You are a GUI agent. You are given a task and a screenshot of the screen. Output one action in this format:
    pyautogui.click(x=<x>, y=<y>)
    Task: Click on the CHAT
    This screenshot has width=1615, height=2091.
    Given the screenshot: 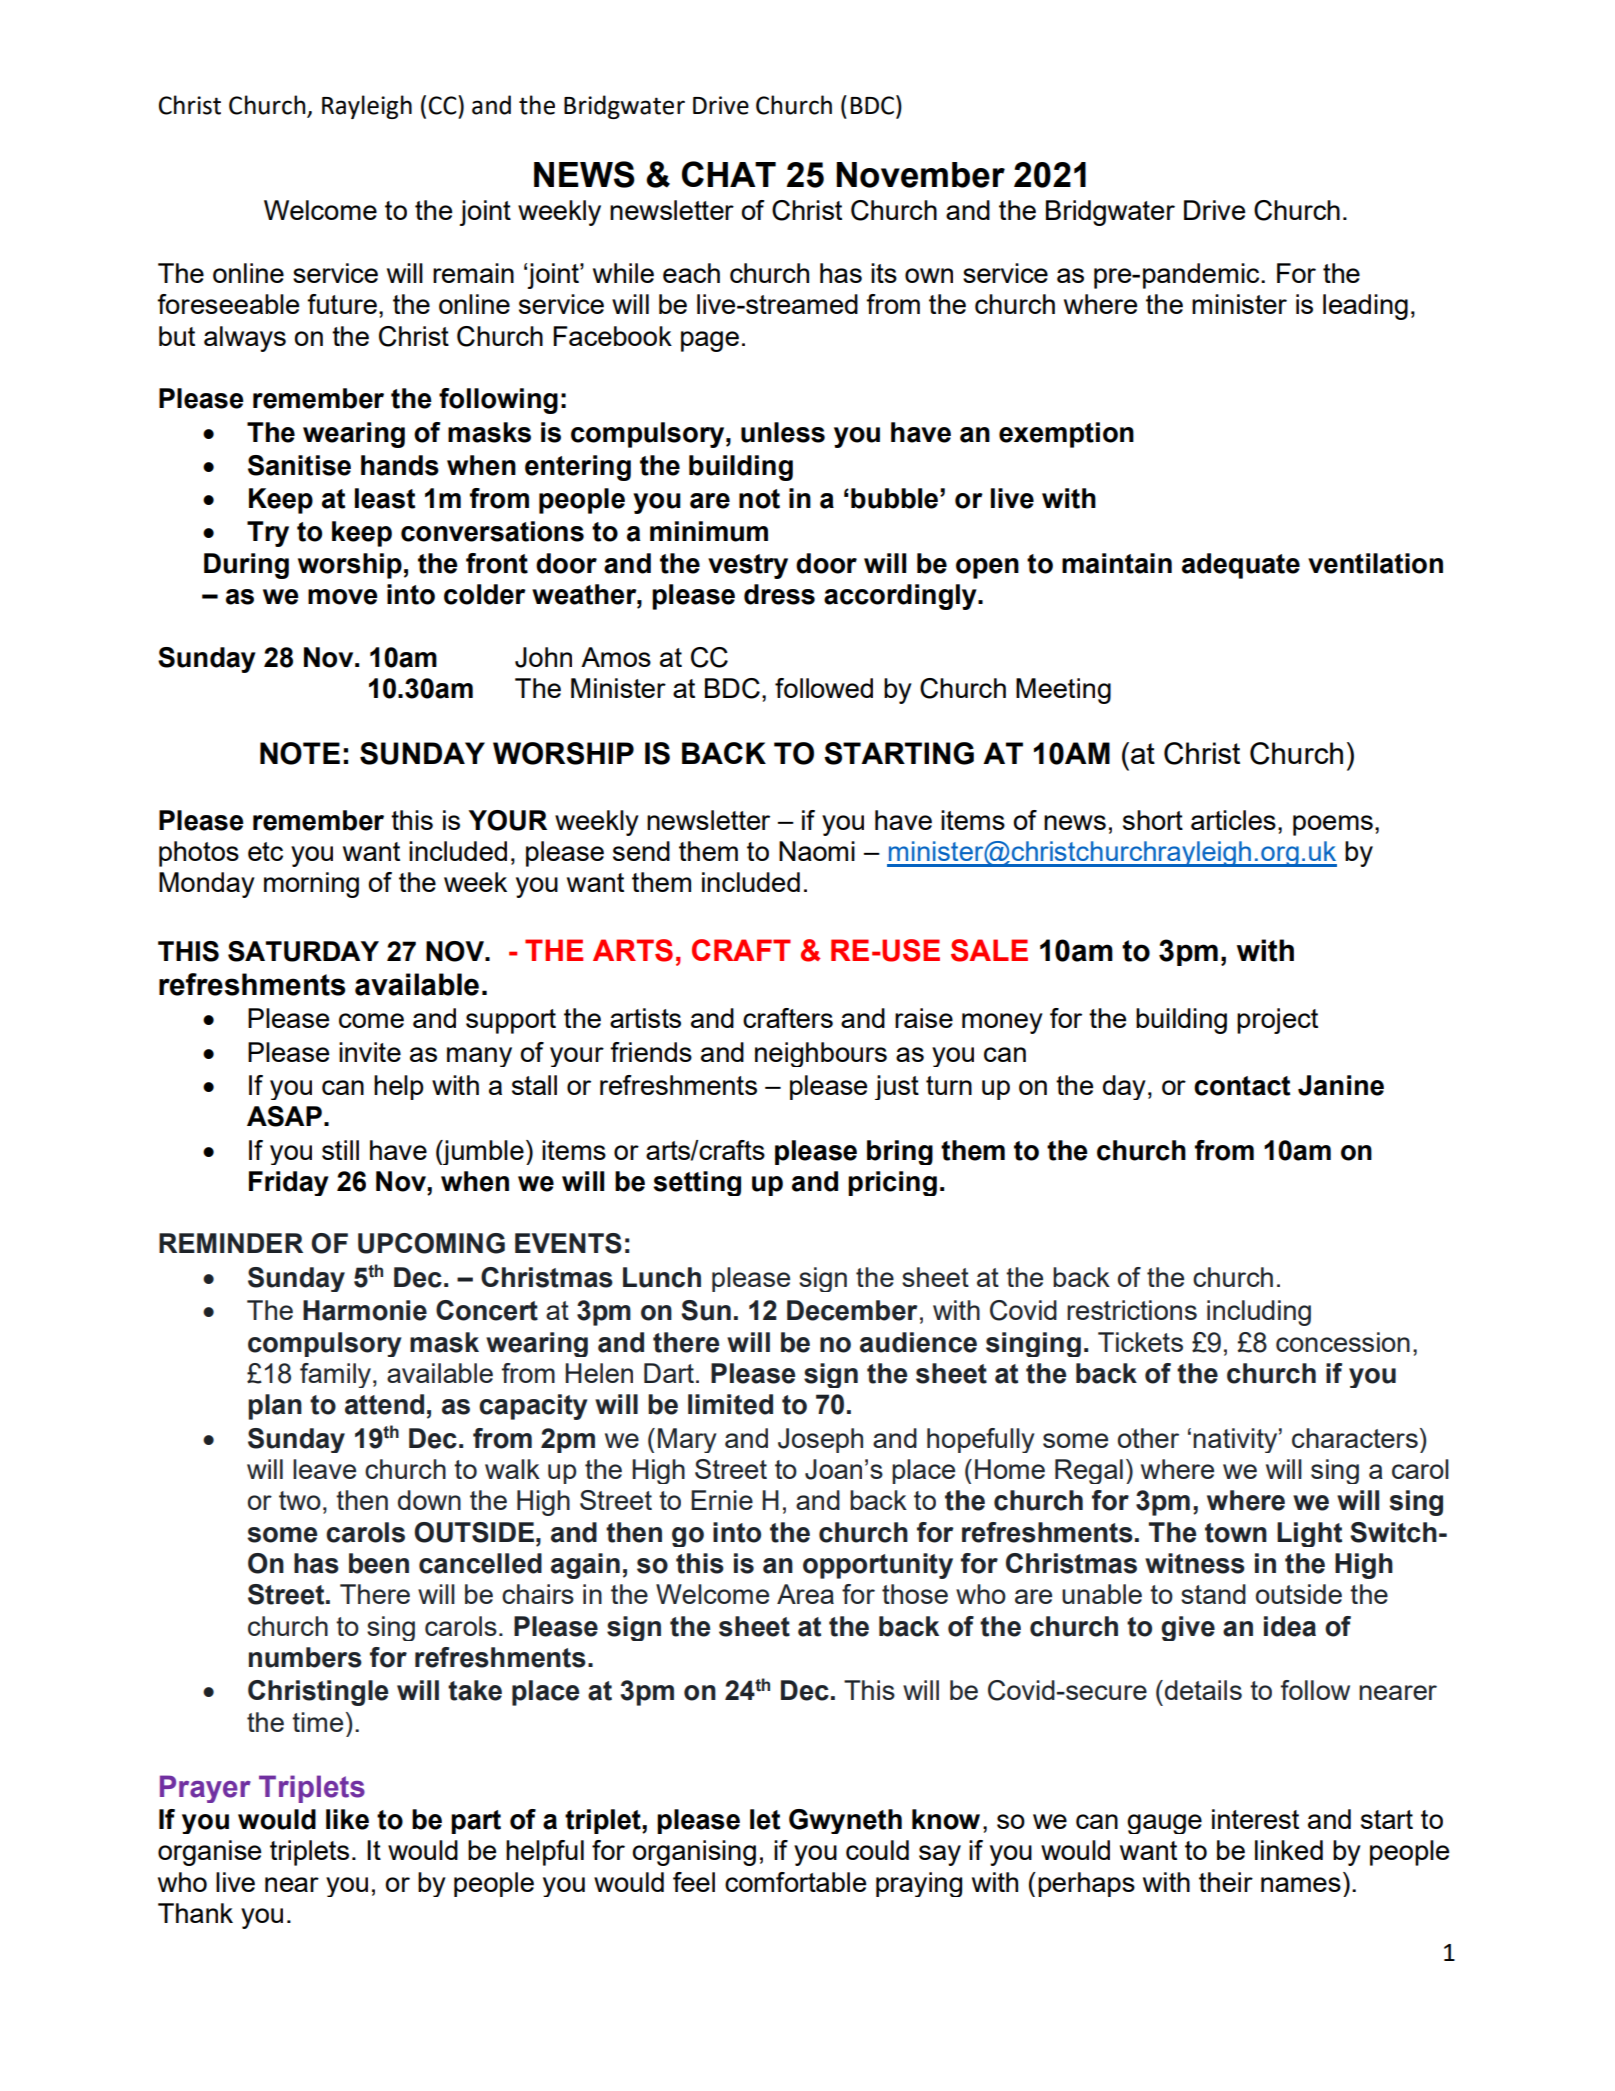 What is the action you would take?
    pyautogui.click(x=729, y=174)
